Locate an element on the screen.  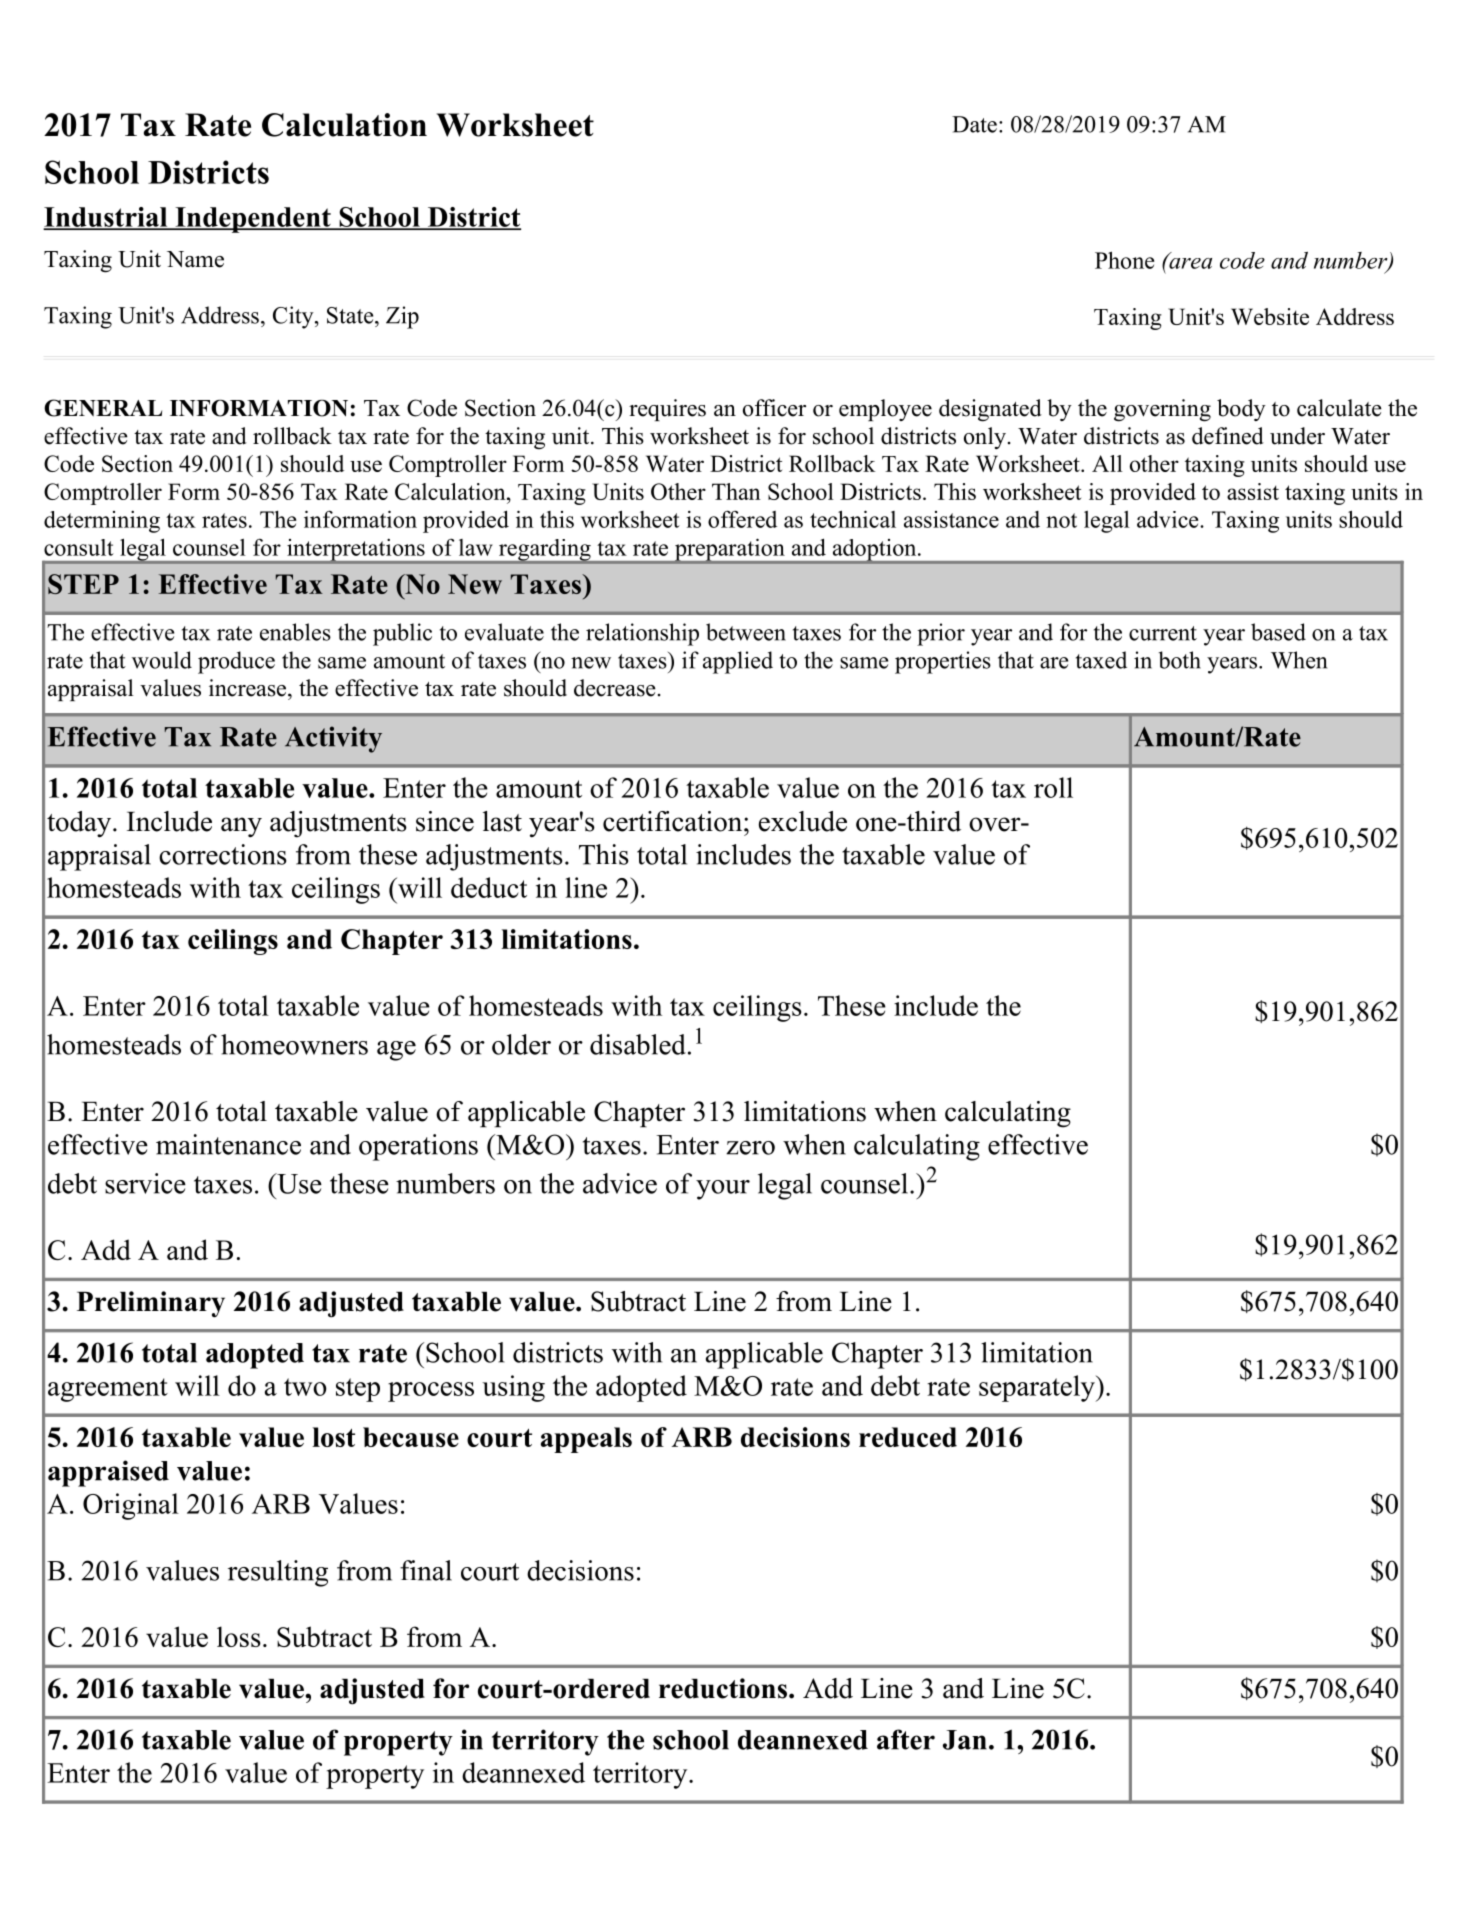
Independent is located at coordinates (253, 220).
